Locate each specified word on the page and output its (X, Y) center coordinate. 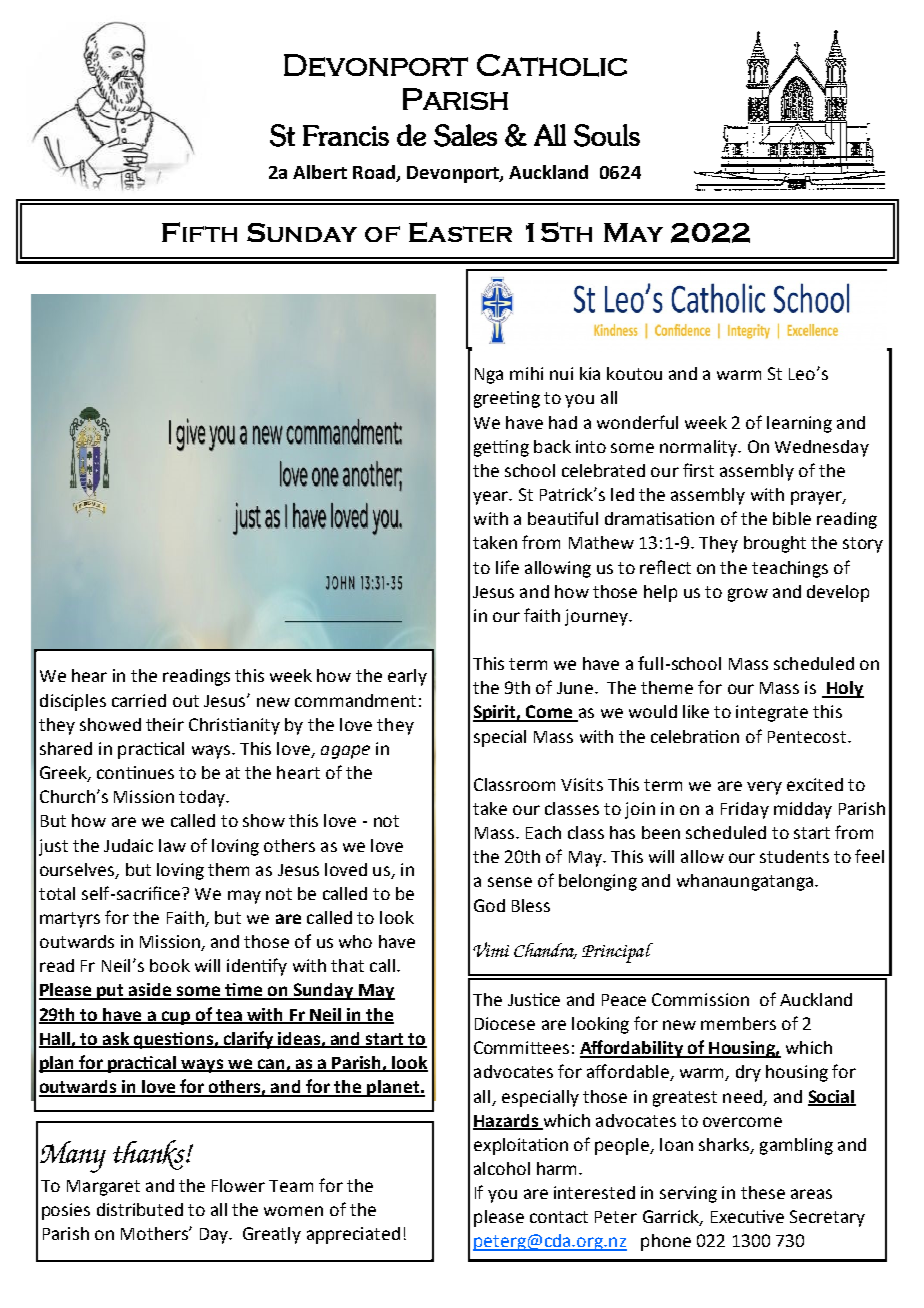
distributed (140, 1209)
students (794, 856)
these (763, 1192)
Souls (607, 135)
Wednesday (822, 448)
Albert (320, 172)
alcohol (502, 1168)
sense (510, 882)
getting (501, 448)
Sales (465, 135)
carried (139, 700)
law (172, 845)
